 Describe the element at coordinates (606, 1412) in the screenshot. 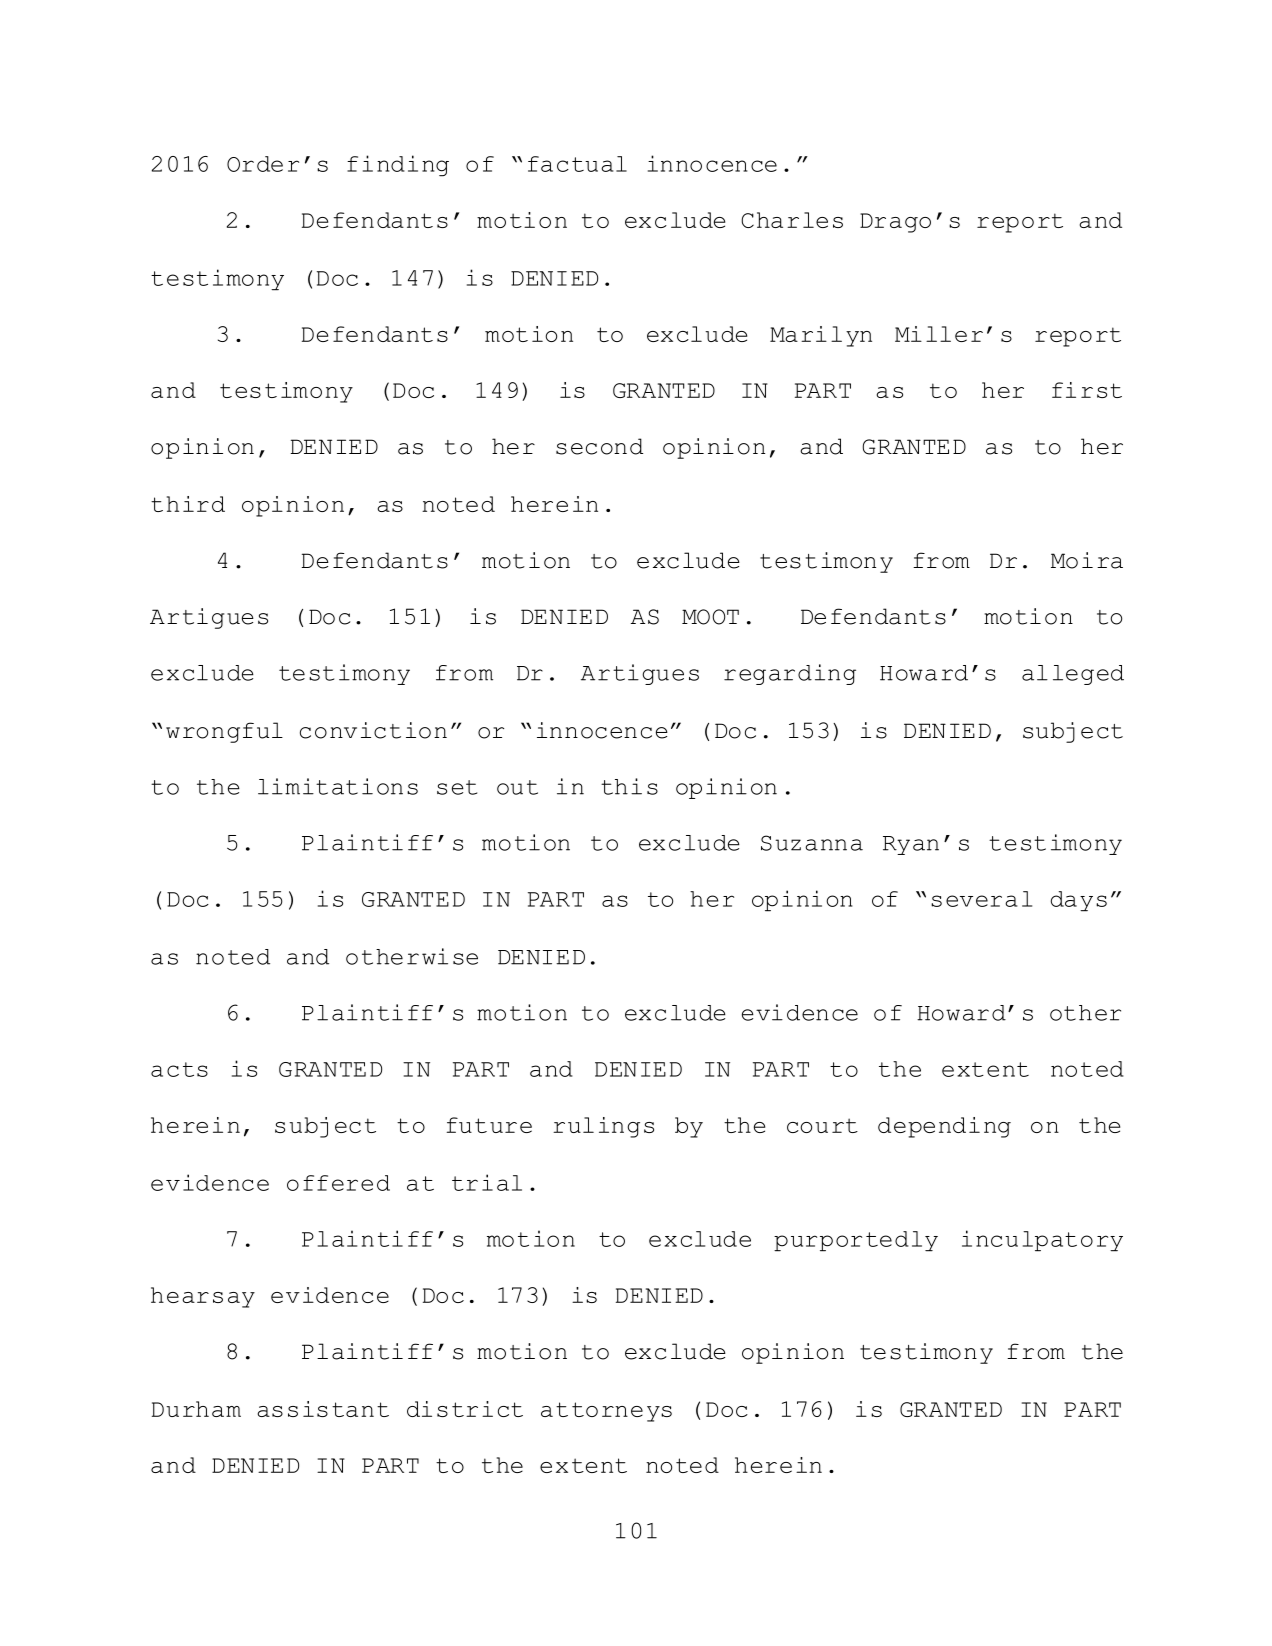

I see `attorneys` at that location.
